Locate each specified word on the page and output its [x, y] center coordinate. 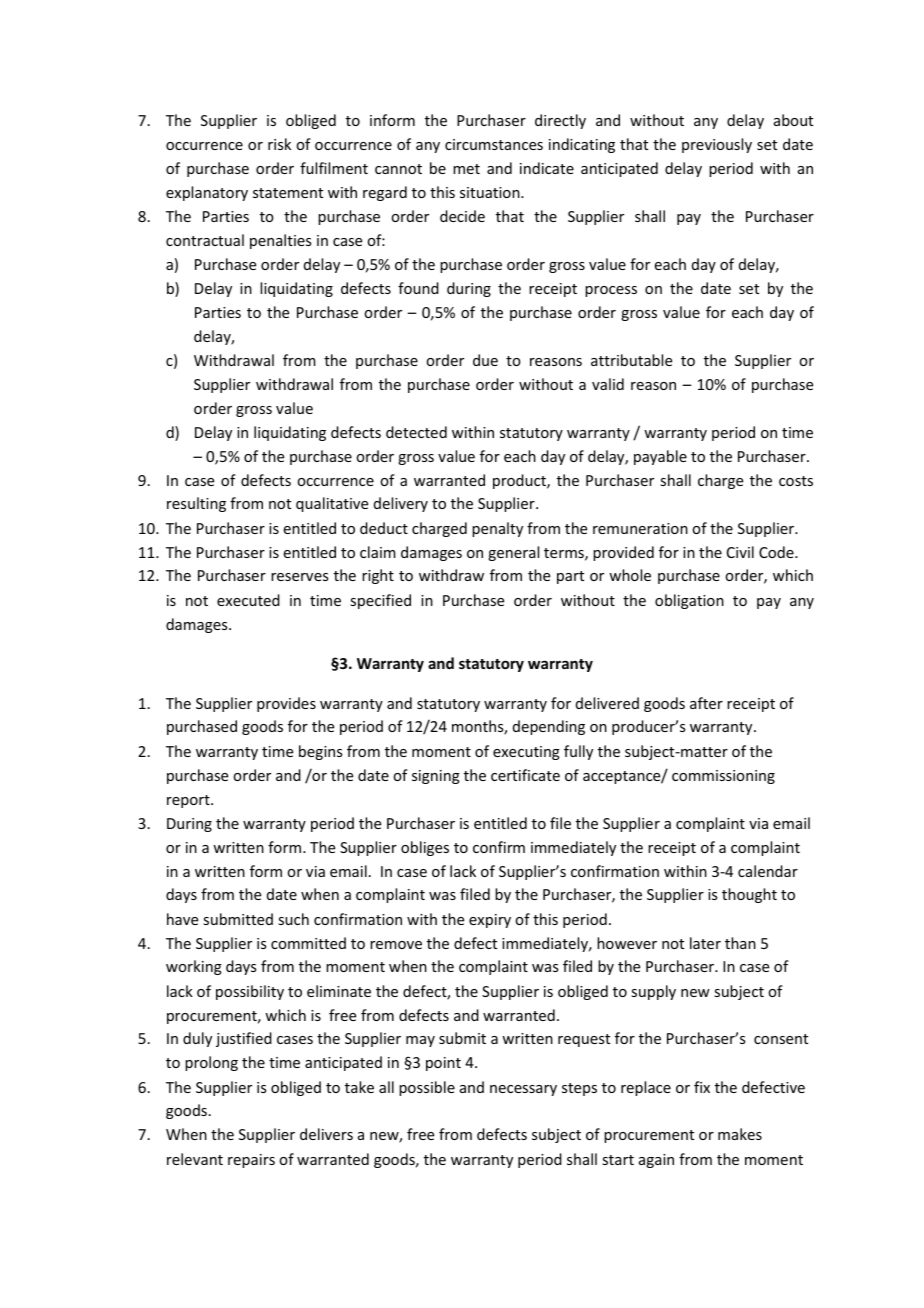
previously [717, 145]
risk [279, 144]
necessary [523, 1090]
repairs [251, 1161]
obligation [689, 601]
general [513, 553]
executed [248, 600]
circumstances [494, 144]
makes [740, 1134]
